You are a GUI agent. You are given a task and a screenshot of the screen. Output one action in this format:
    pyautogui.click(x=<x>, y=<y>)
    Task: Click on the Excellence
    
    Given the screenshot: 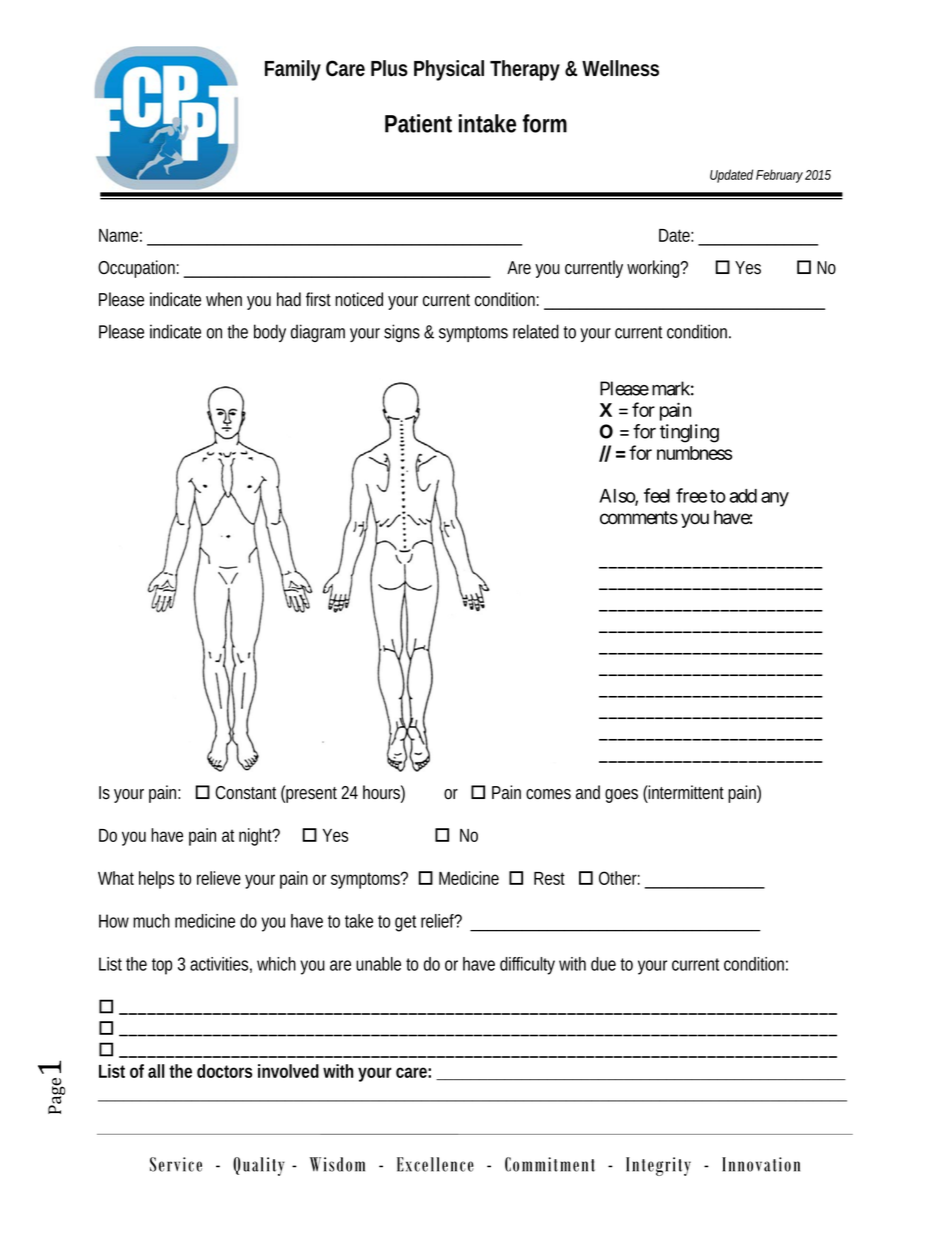 What is the action you would take?
    pyautogui.click(x=435, y=1164)
